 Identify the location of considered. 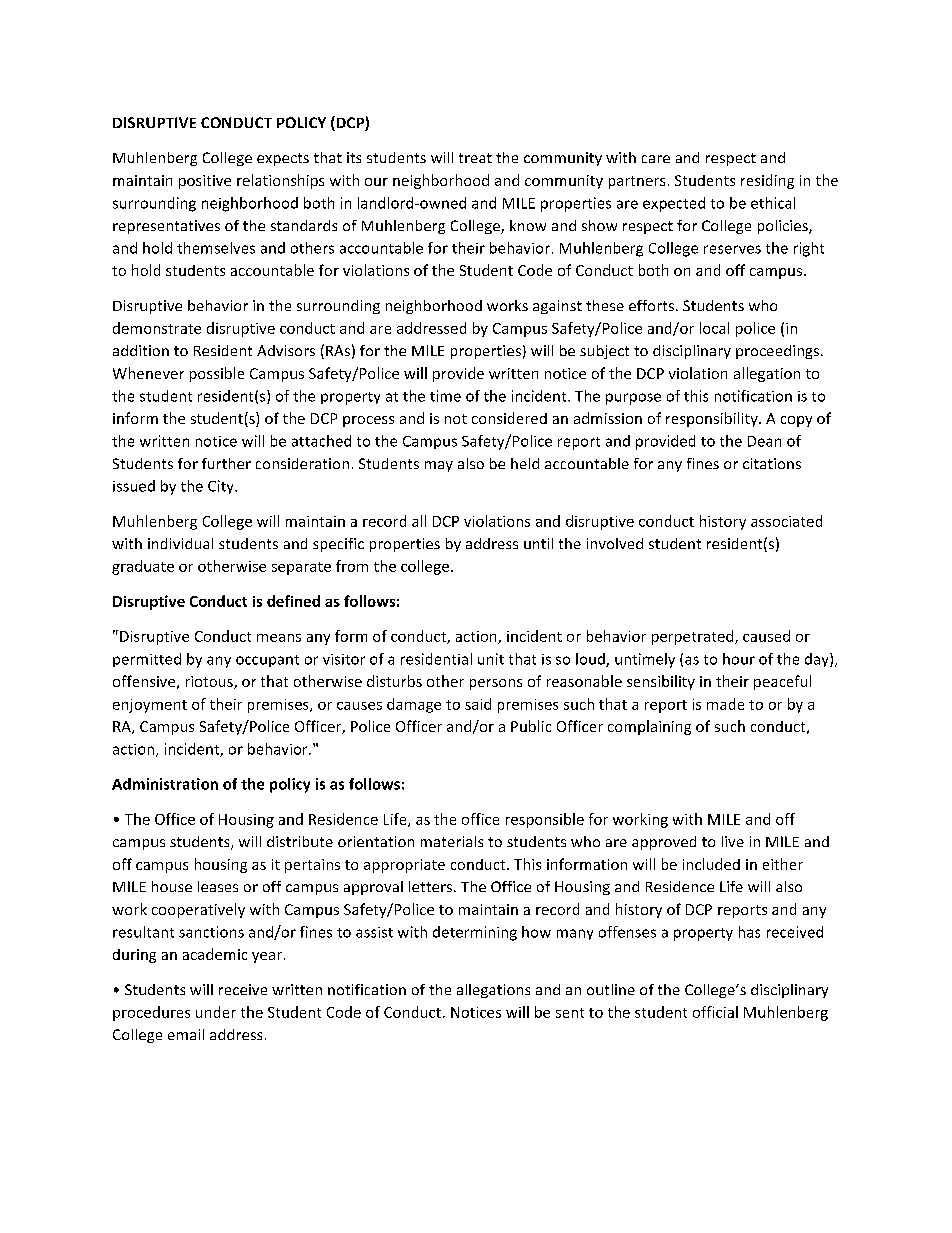
(509, 418).
